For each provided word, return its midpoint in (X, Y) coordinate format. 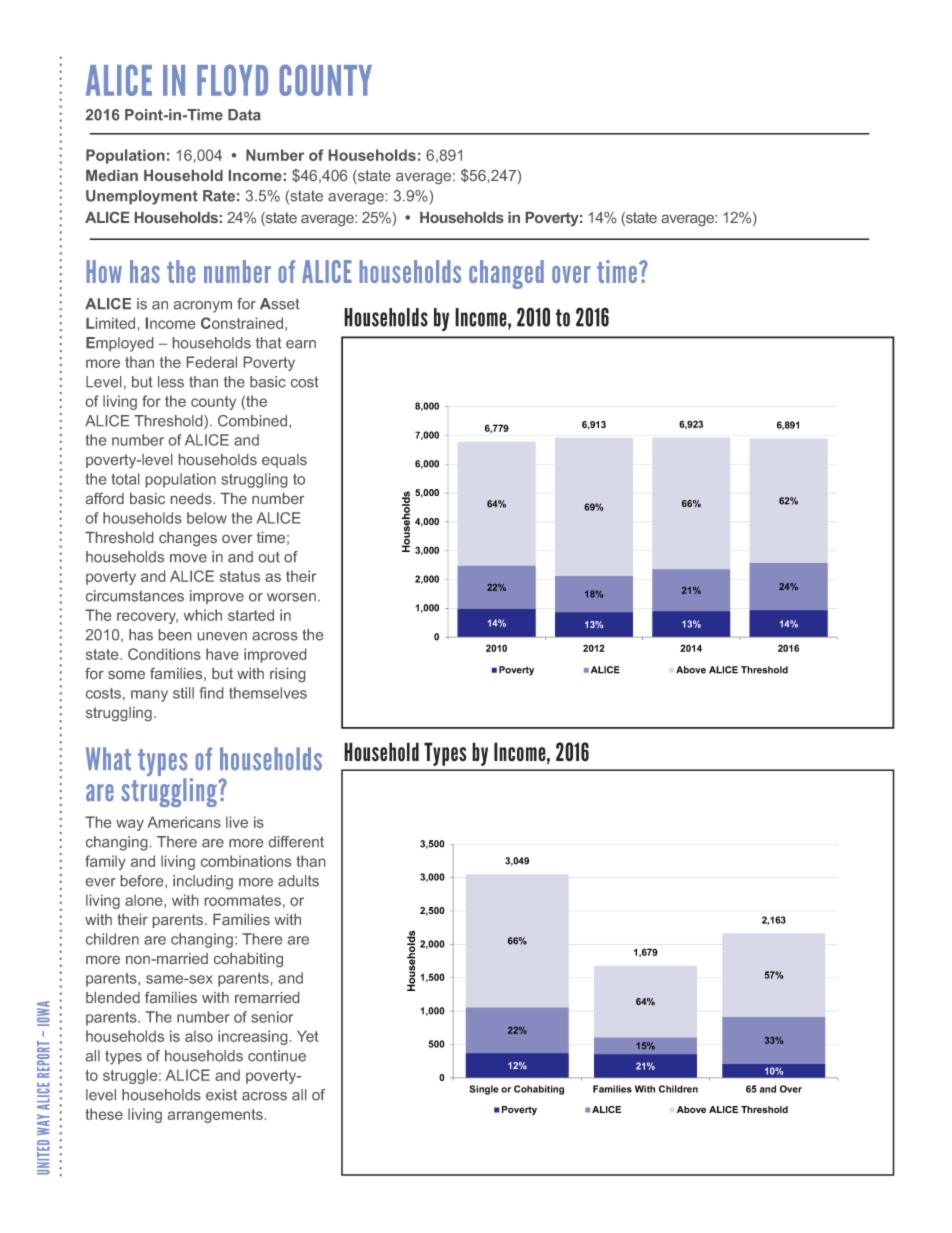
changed (506, 274)
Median (112, 175)
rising (287, 675)
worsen (291, 597)
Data (244, 115)
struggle (131, 1076)
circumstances (135, 596)
